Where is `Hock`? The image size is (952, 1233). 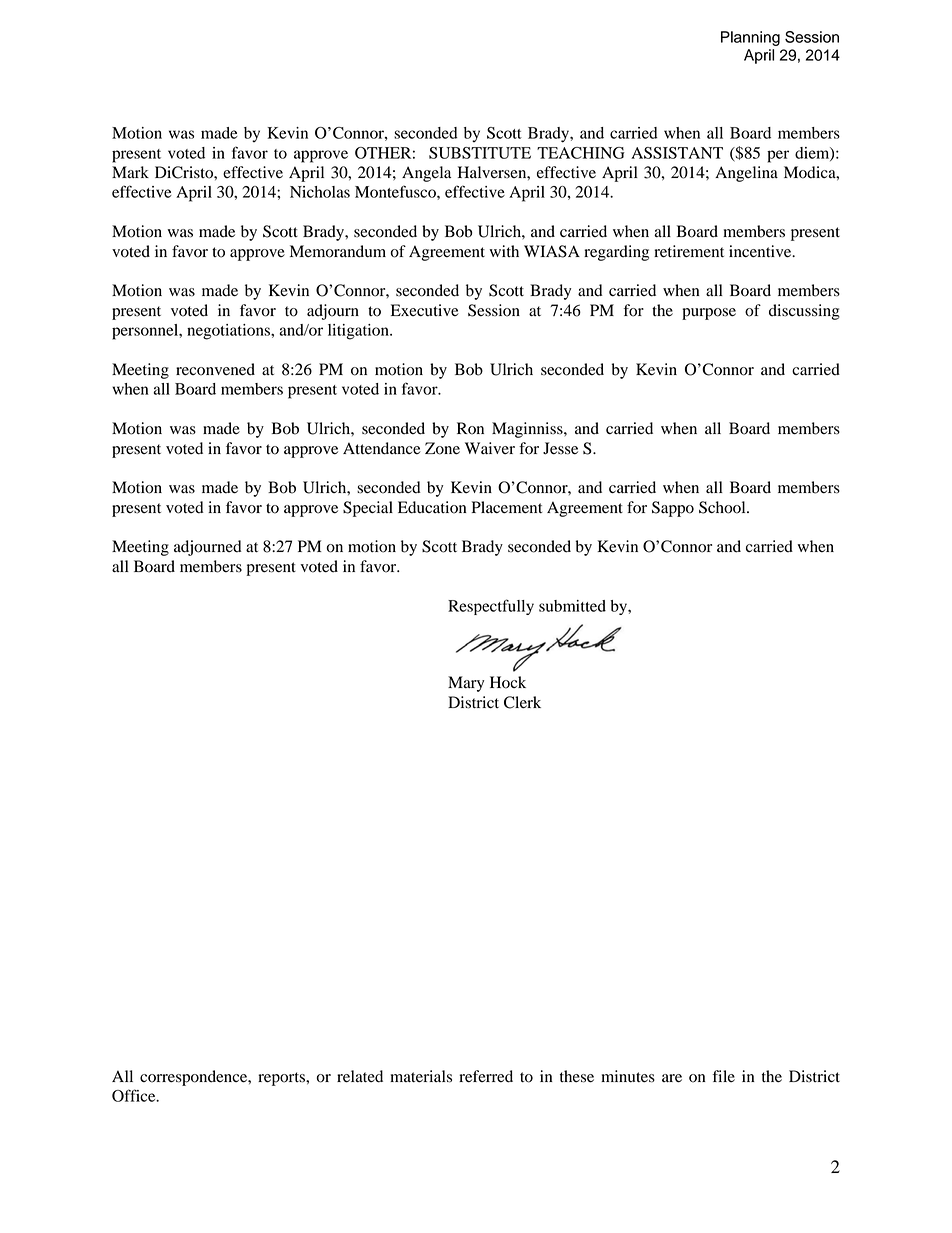 Hock is located at coordinates (508, 682).
